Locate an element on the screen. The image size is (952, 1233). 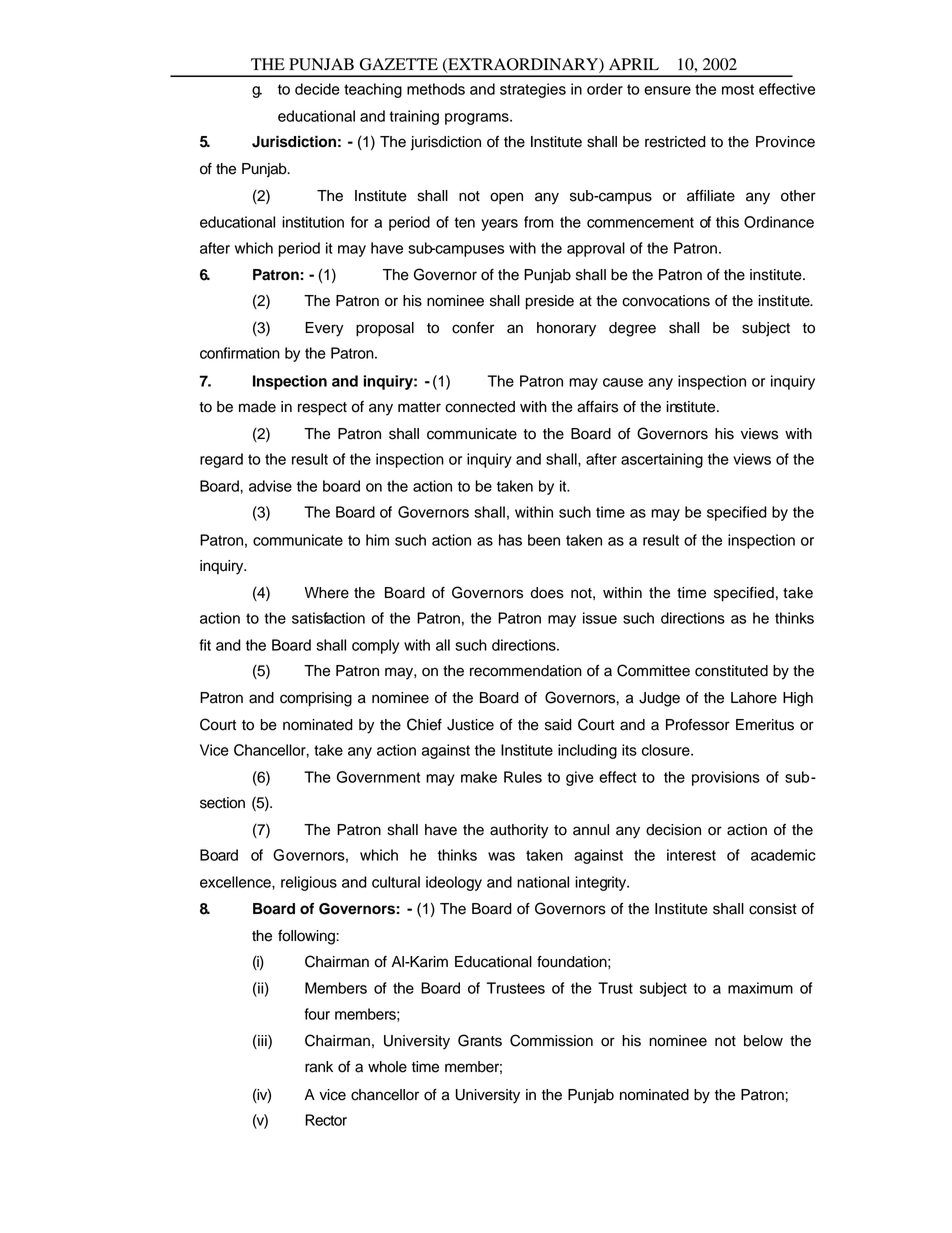
below is located at coordinates (763, 1041).
